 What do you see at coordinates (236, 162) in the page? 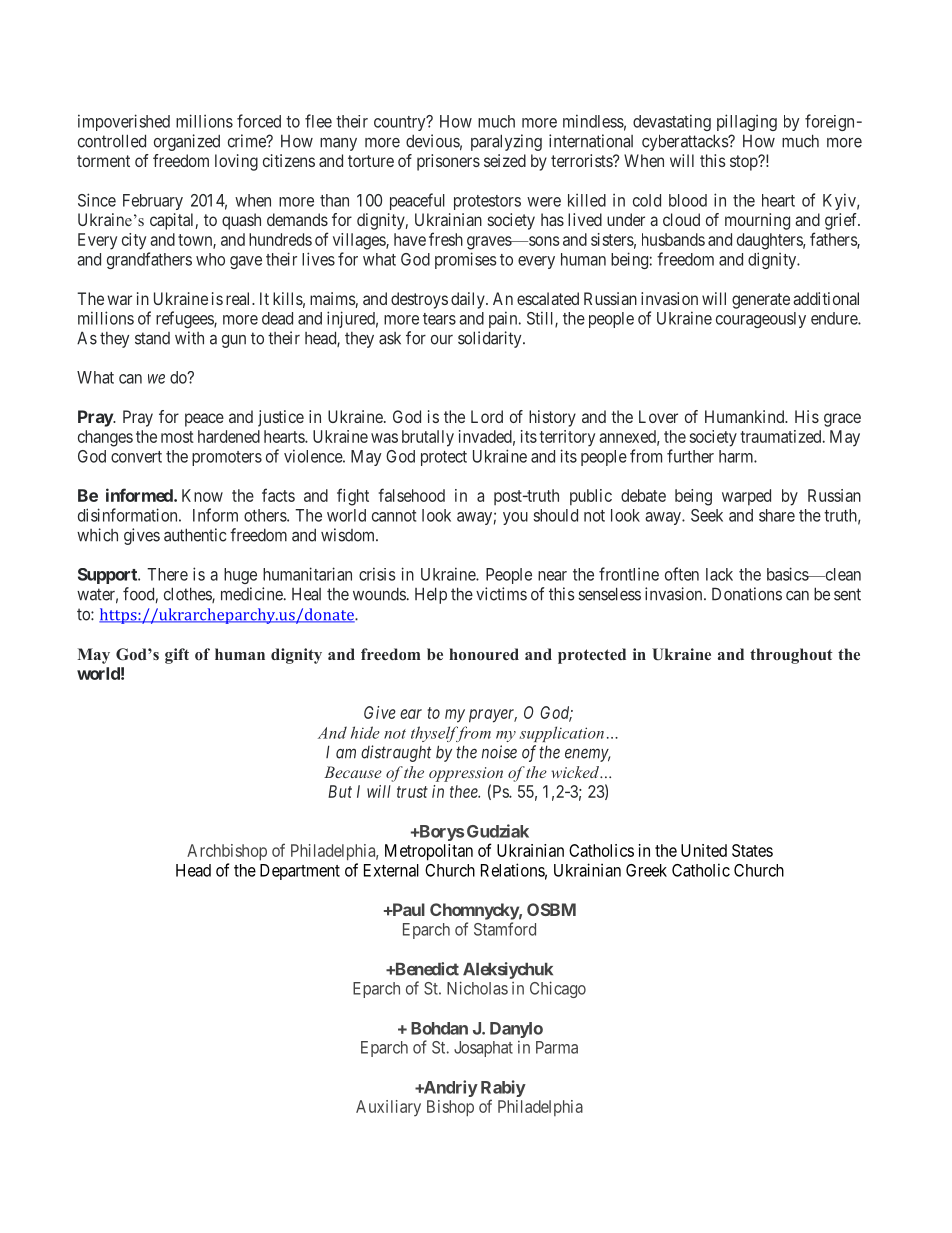
I see `loving` at bounding box center [236, 162].
